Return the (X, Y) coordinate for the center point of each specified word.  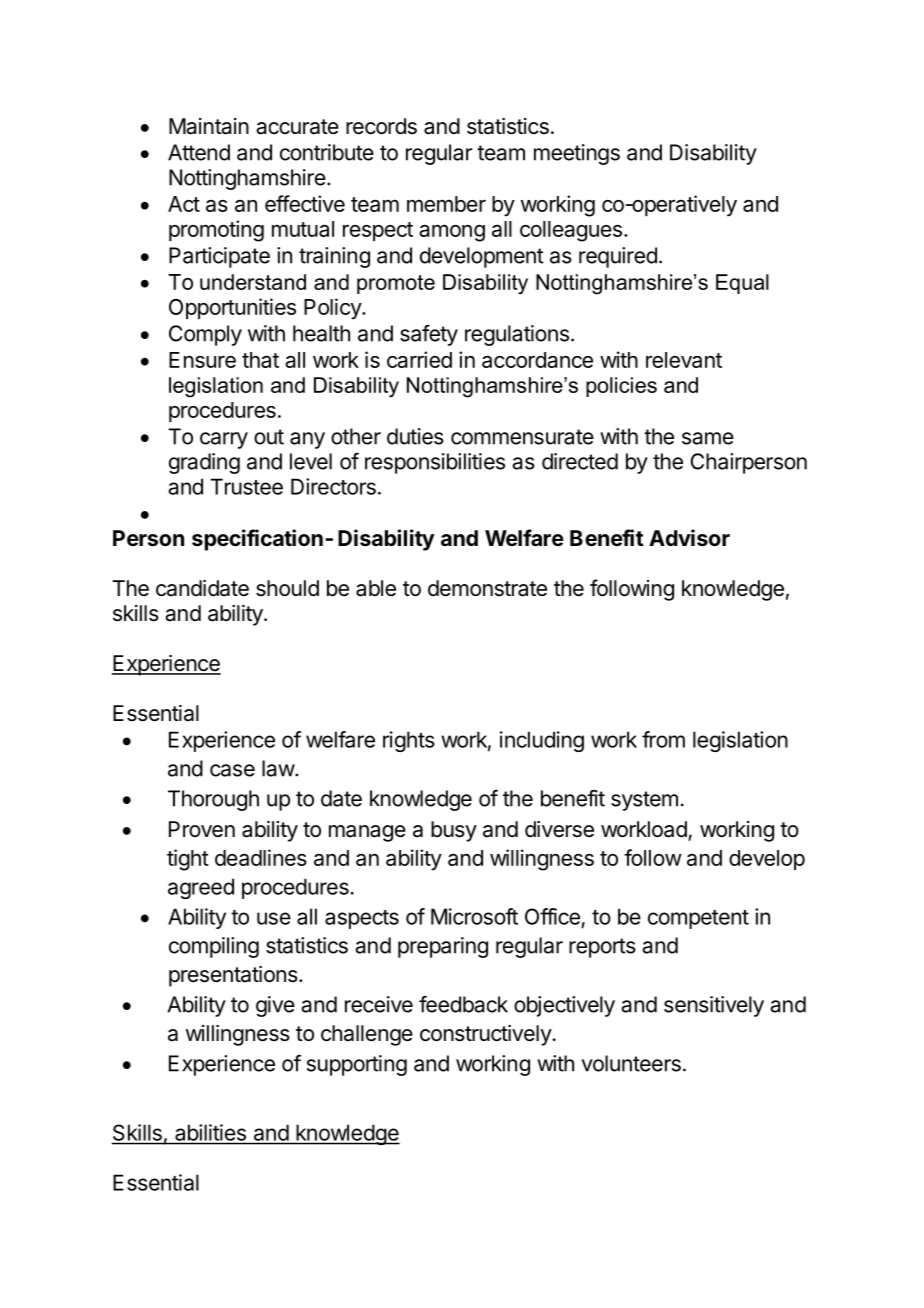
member (446, 204)
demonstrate (487, 588)
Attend (199, 152)
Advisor (689, 538)
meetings (577, 154)
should (287, 588)
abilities (210, 1132)
